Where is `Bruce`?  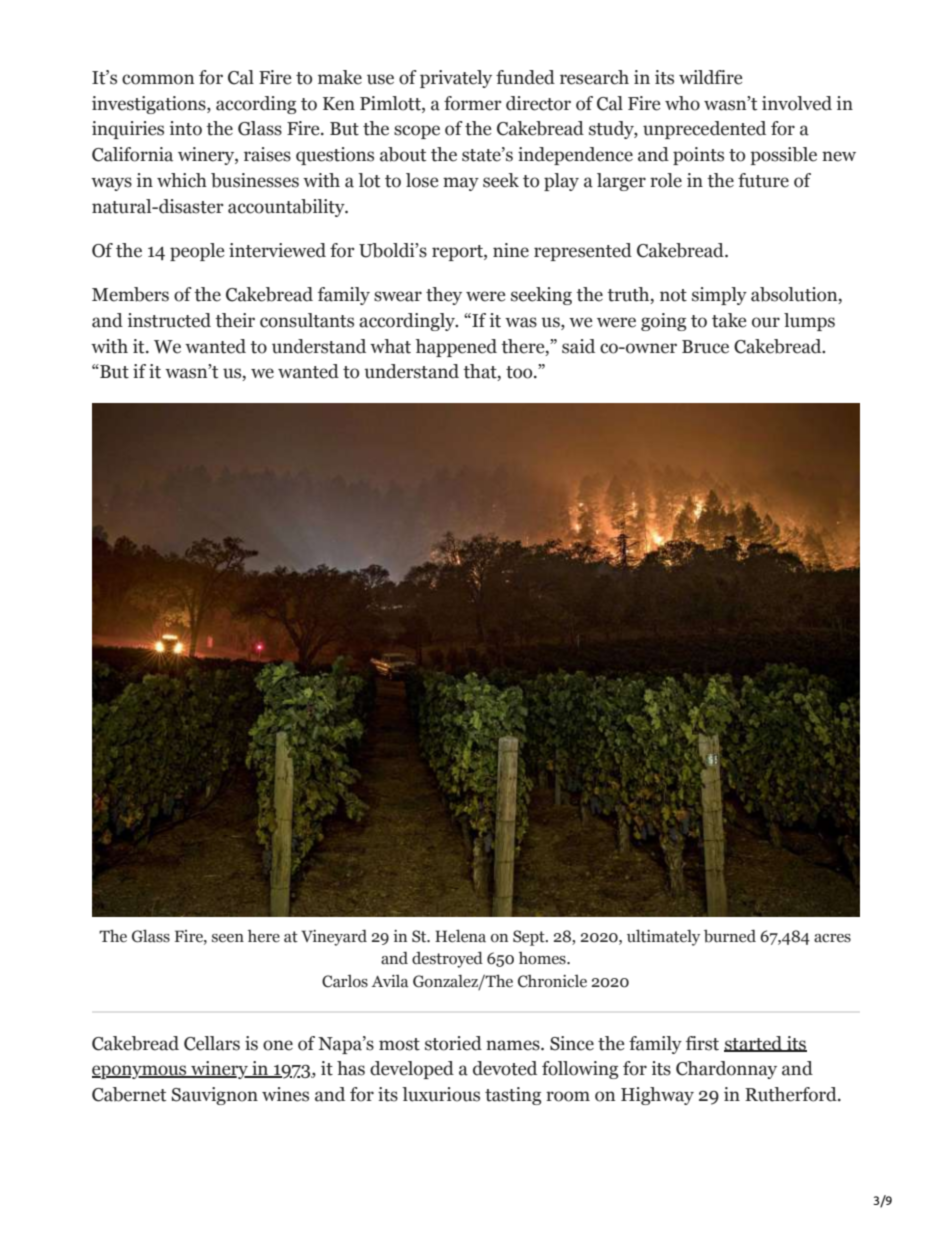
Bruce is located at coordinates (705, 347).
